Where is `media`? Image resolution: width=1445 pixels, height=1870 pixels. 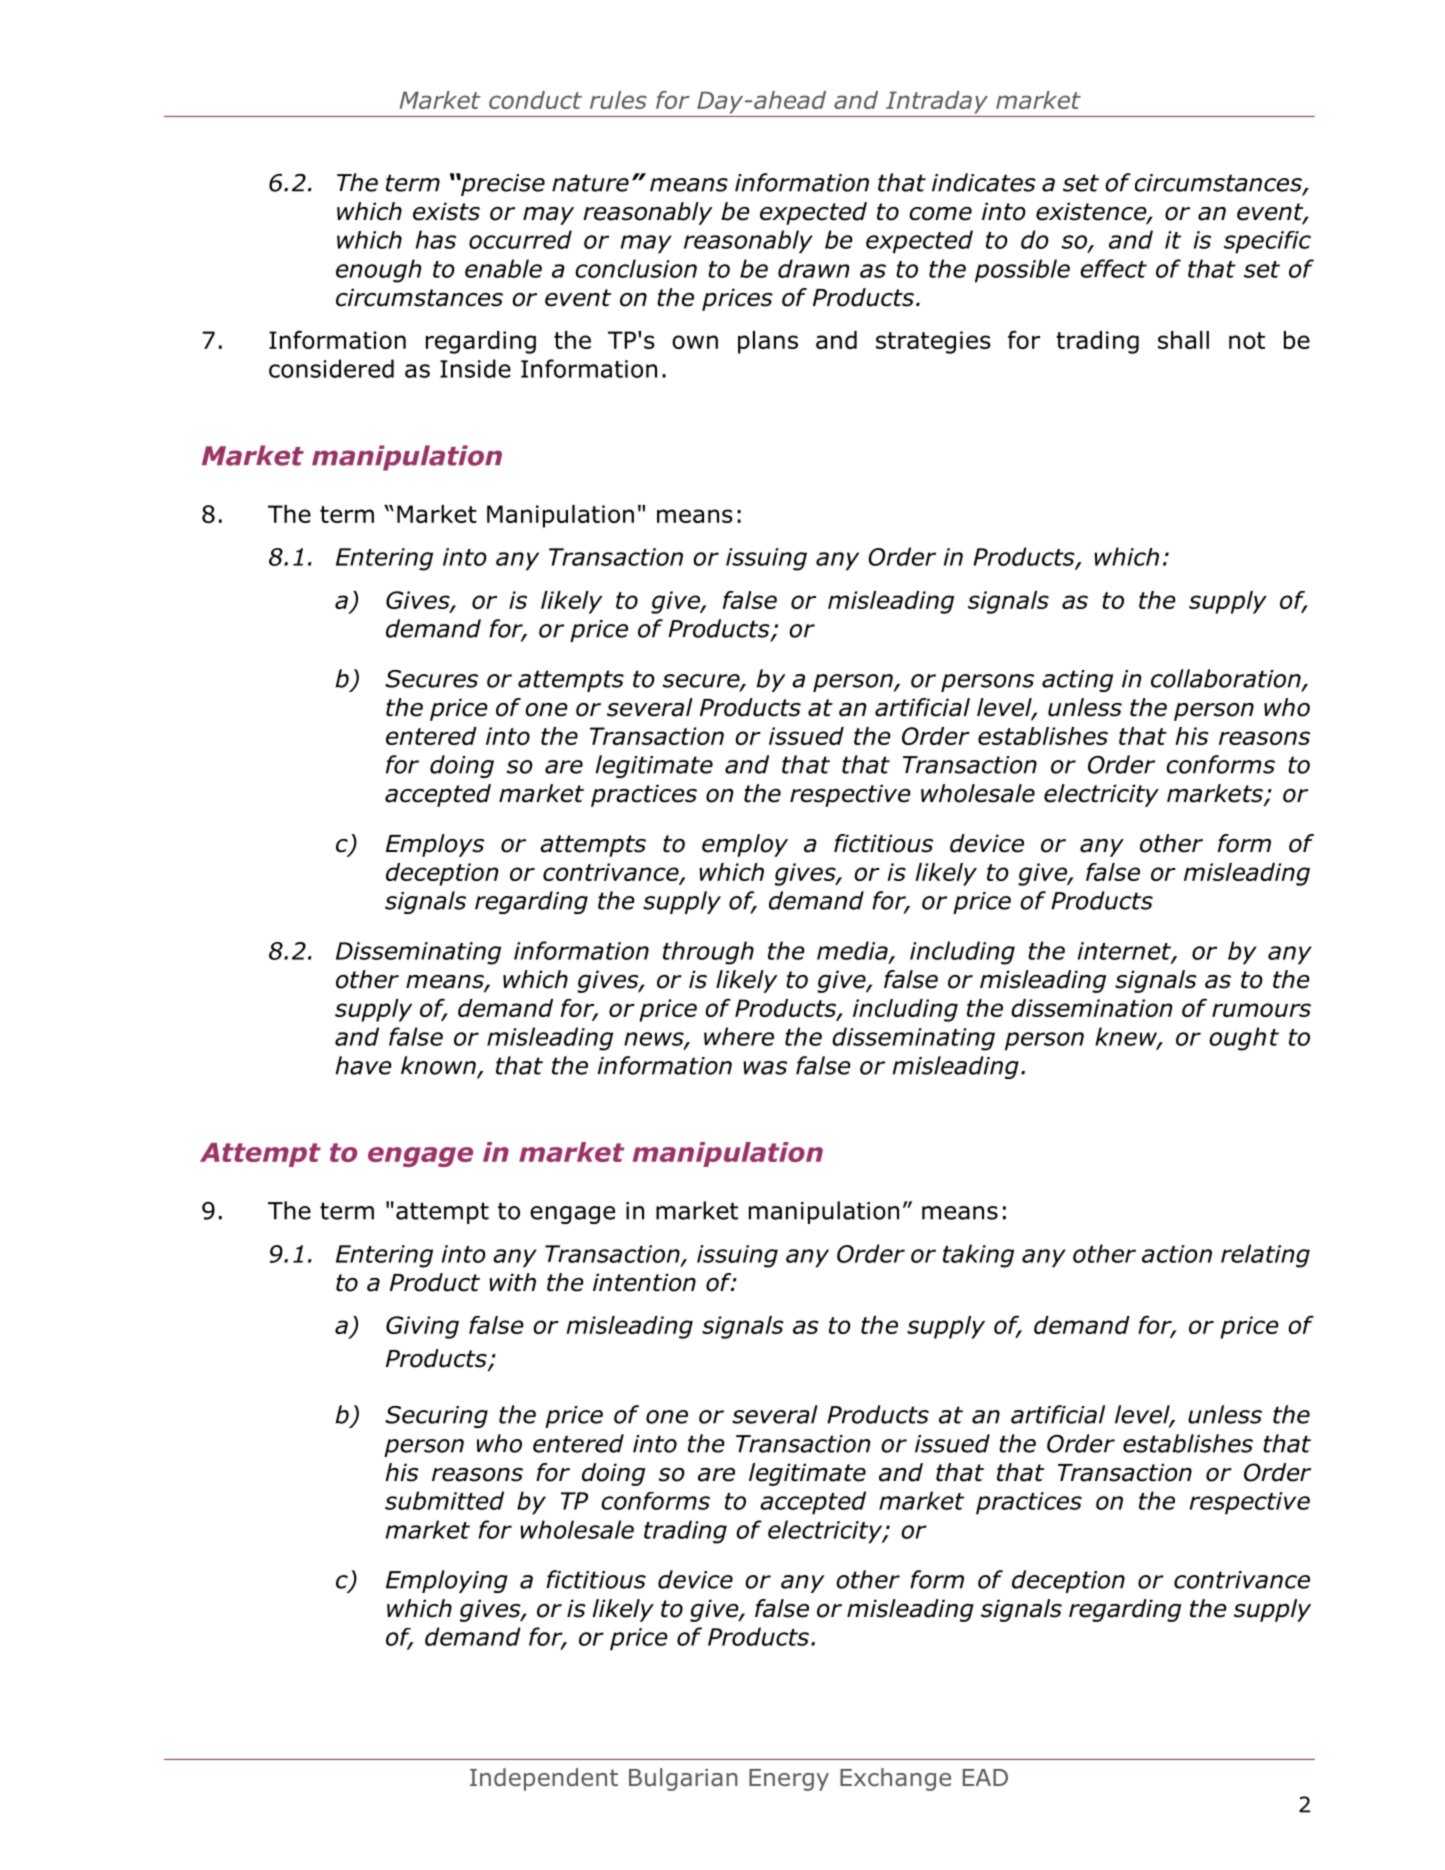 media is located at coordinates (853, 951).
